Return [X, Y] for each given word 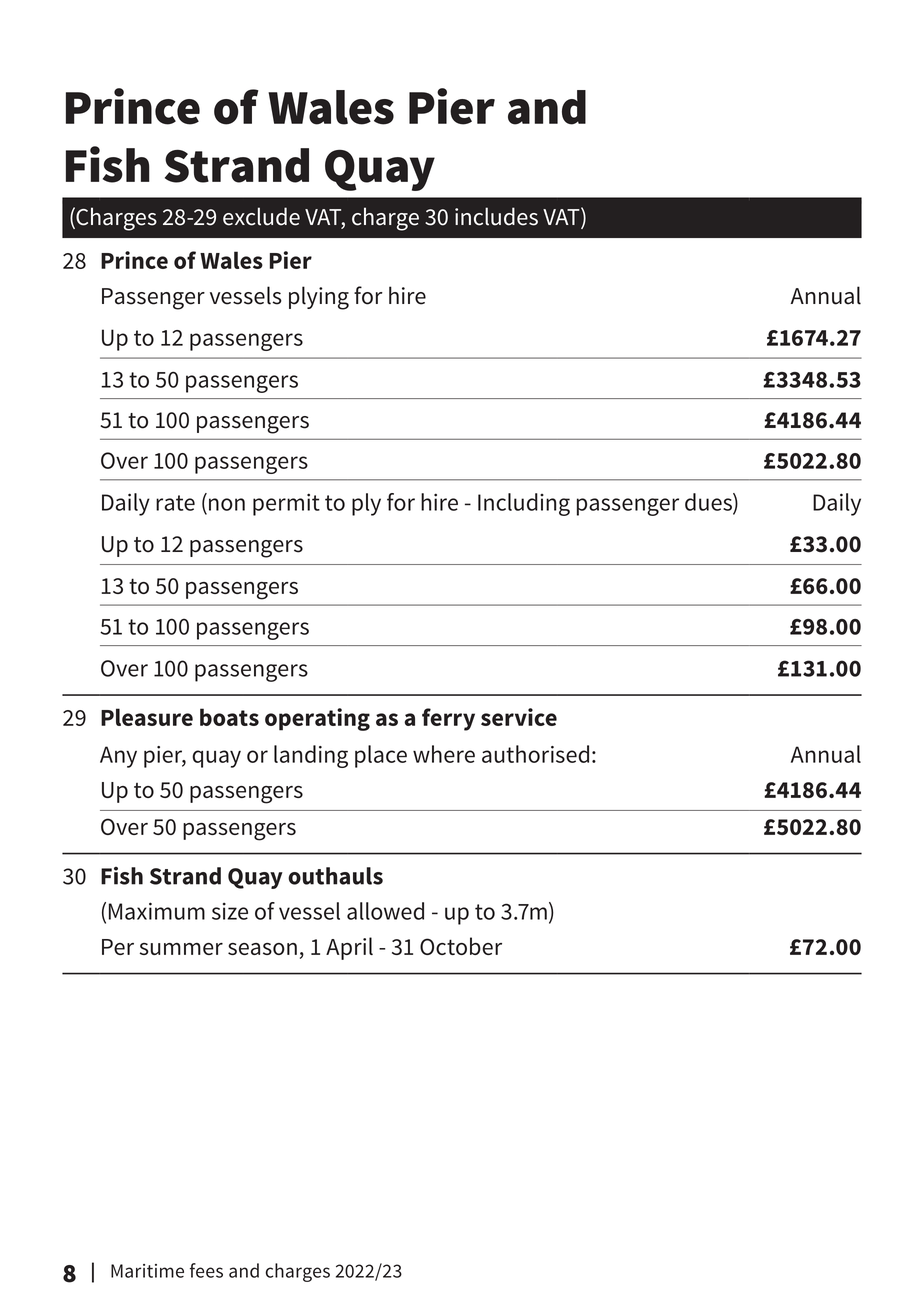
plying [319, 298]
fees [206, 1270]
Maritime [147, 1271]
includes [496, 216]
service [519, 717]
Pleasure [147, 717]
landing [311, 756]
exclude [261, 216]
